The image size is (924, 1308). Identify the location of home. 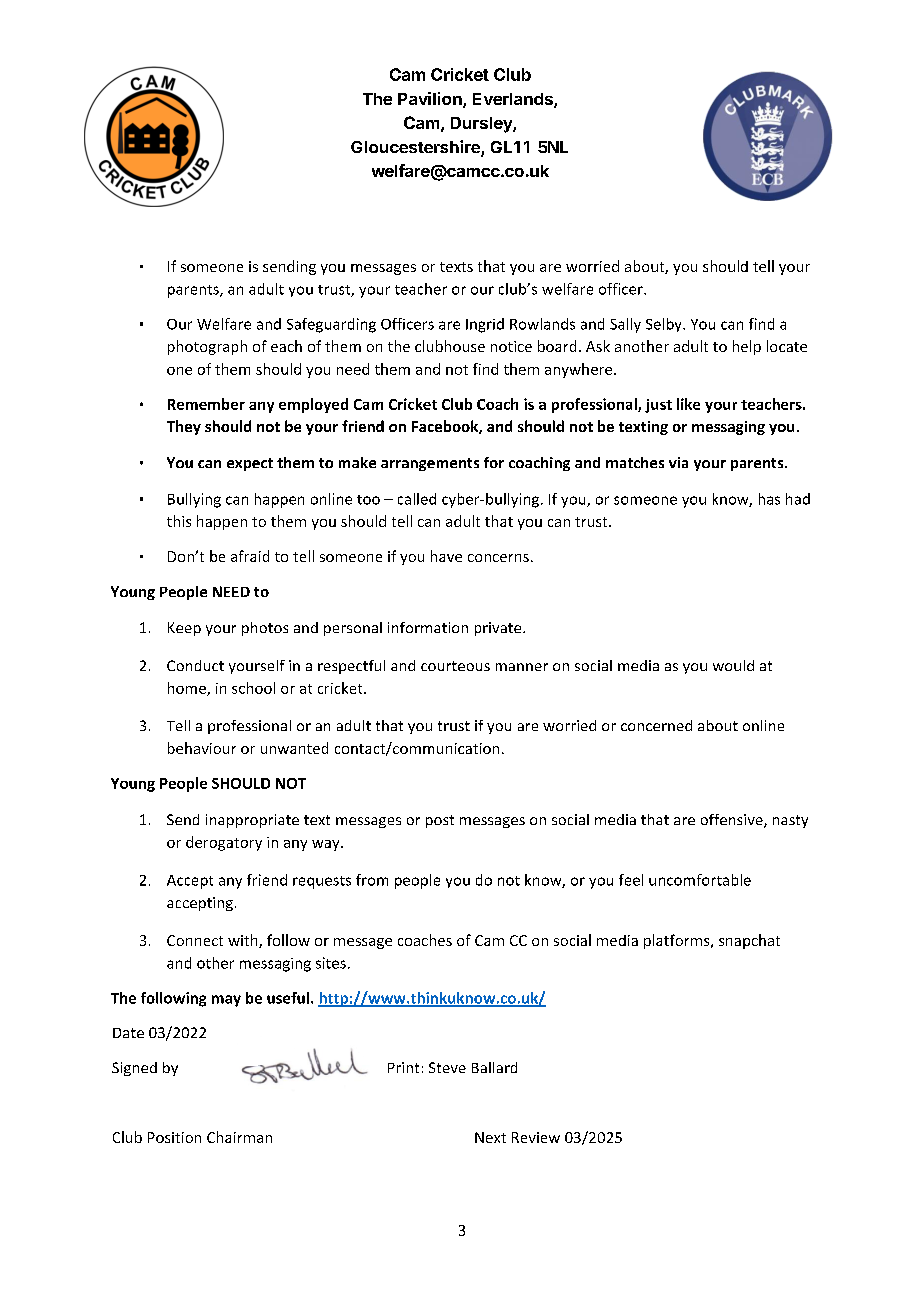
(188, 689).
